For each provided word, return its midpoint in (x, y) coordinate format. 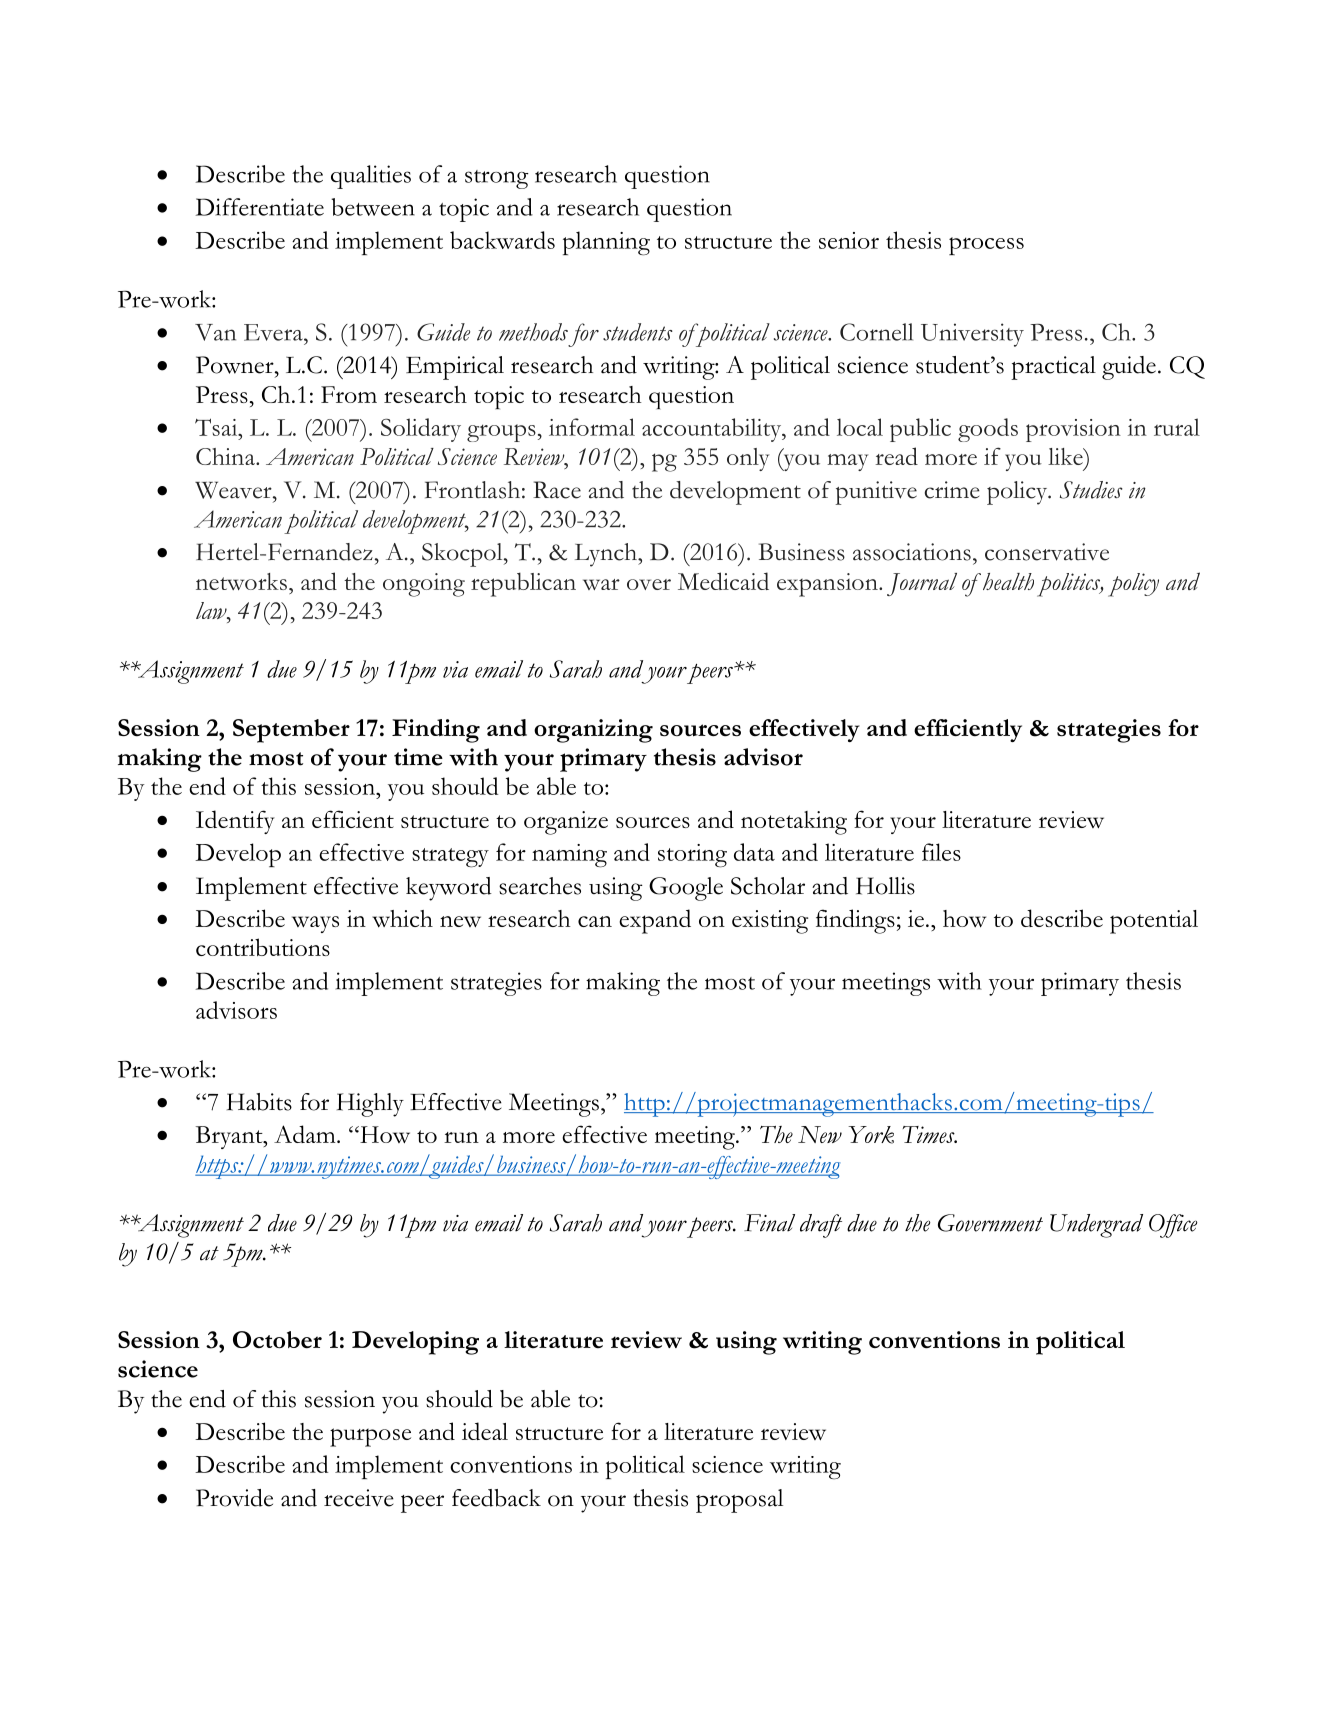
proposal (739, 1501)
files (941, 852)
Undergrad (1096, 1226)
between (373, 207)
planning (606, 243)
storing (692, 856)
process (986, 246)
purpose (370, 1437)
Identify (235, 822)
